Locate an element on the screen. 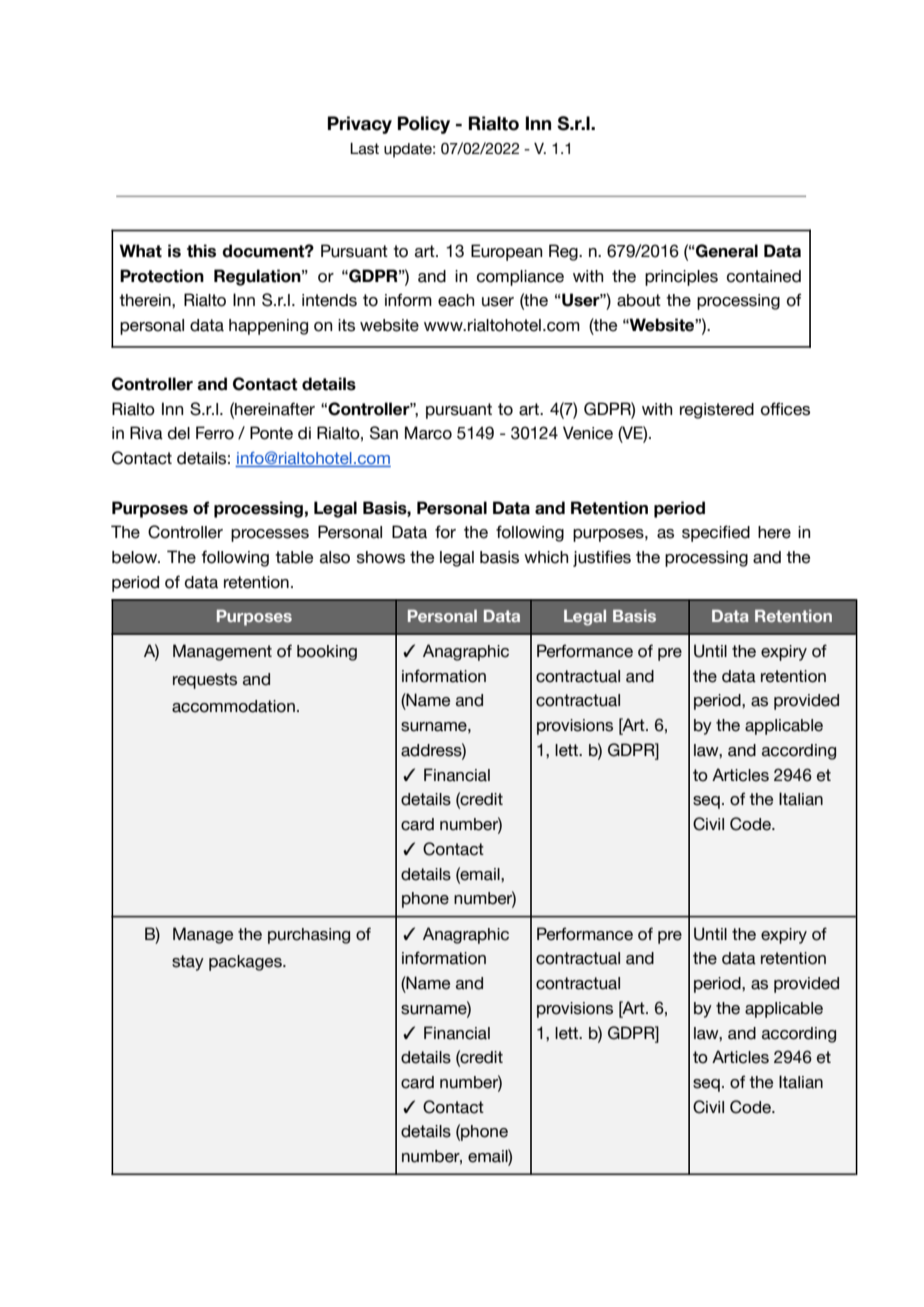 This screenshot has height=1307, width=924. booking is located at coordinates (327, 653).
